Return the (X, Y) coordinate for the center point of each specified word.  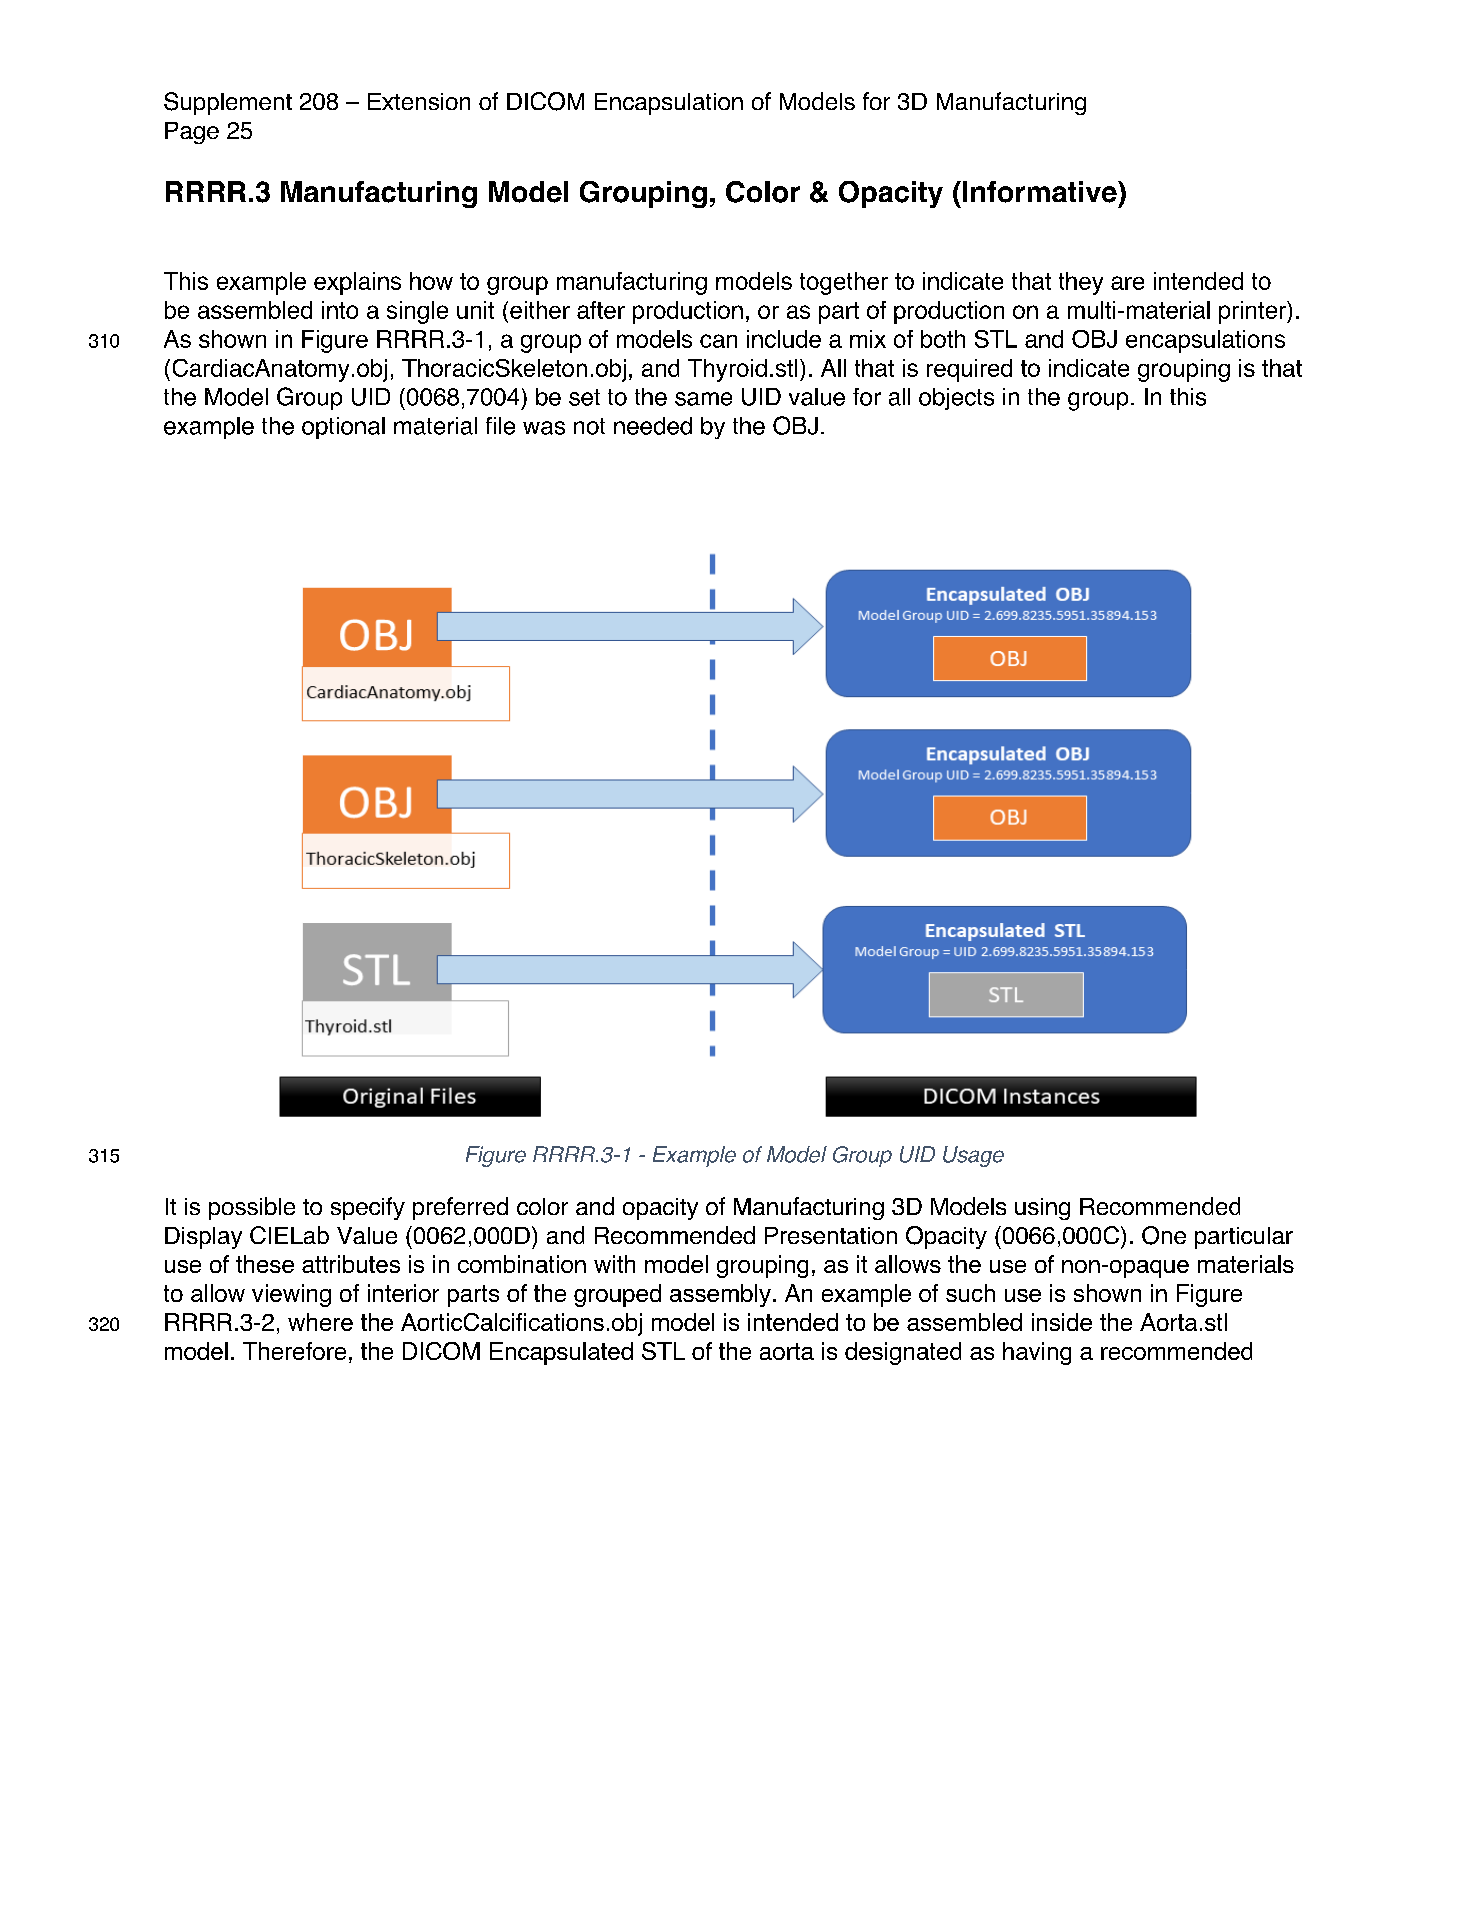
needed (653, 426)
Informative (1041, 192)
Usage (973, 1156)
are (1127, 283)
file (500, 426)
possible (252, 1208)
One (1164, 1235)
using (1042, 1209)
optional (343, 428)
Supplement (228, 103)
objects (956, 399)
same (703, 399)
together (844, 283)
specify (368, 1208)
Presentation (831, 1235)
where (320, 1322)
